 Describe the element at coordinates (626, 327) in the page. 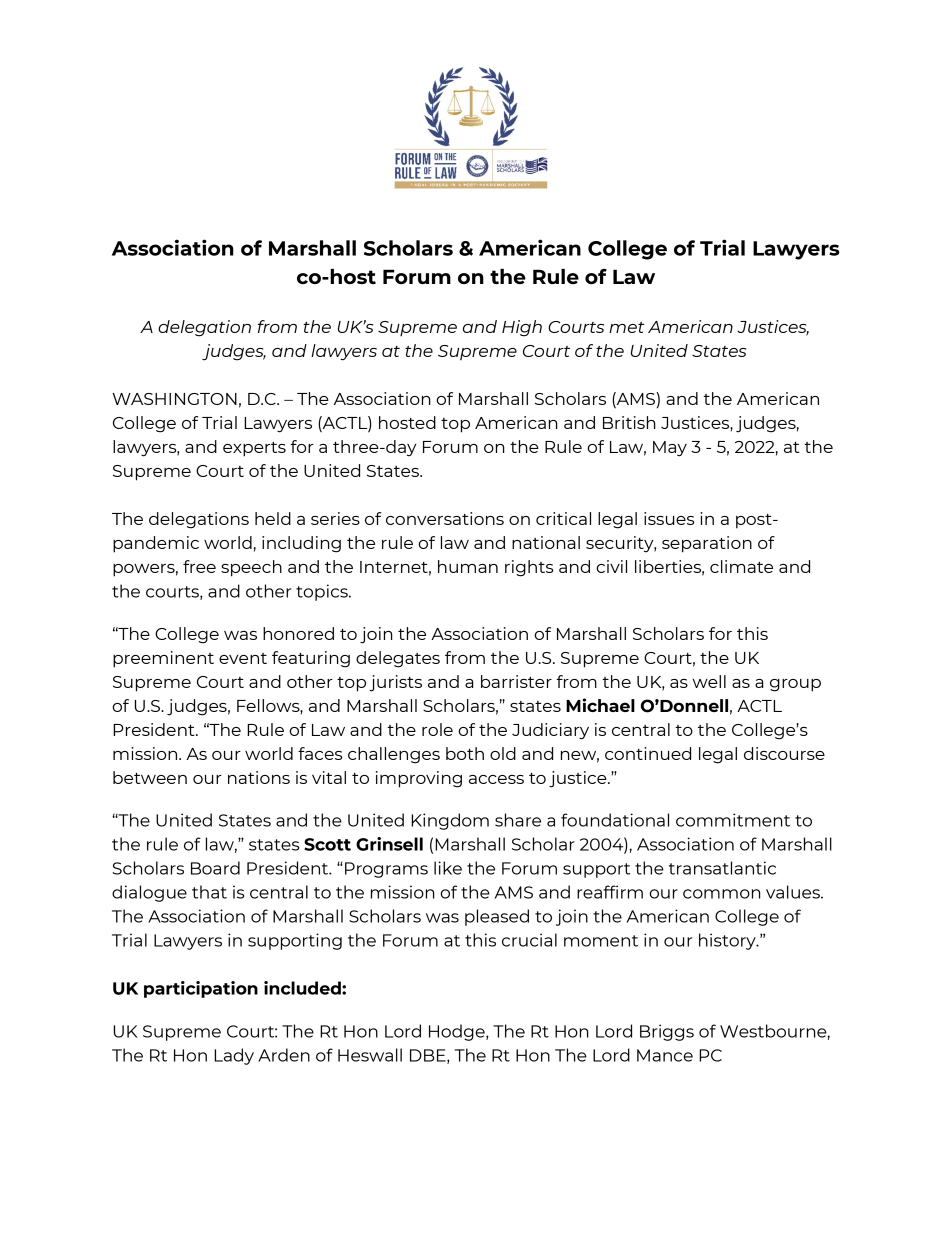

I see `met` at that location.
